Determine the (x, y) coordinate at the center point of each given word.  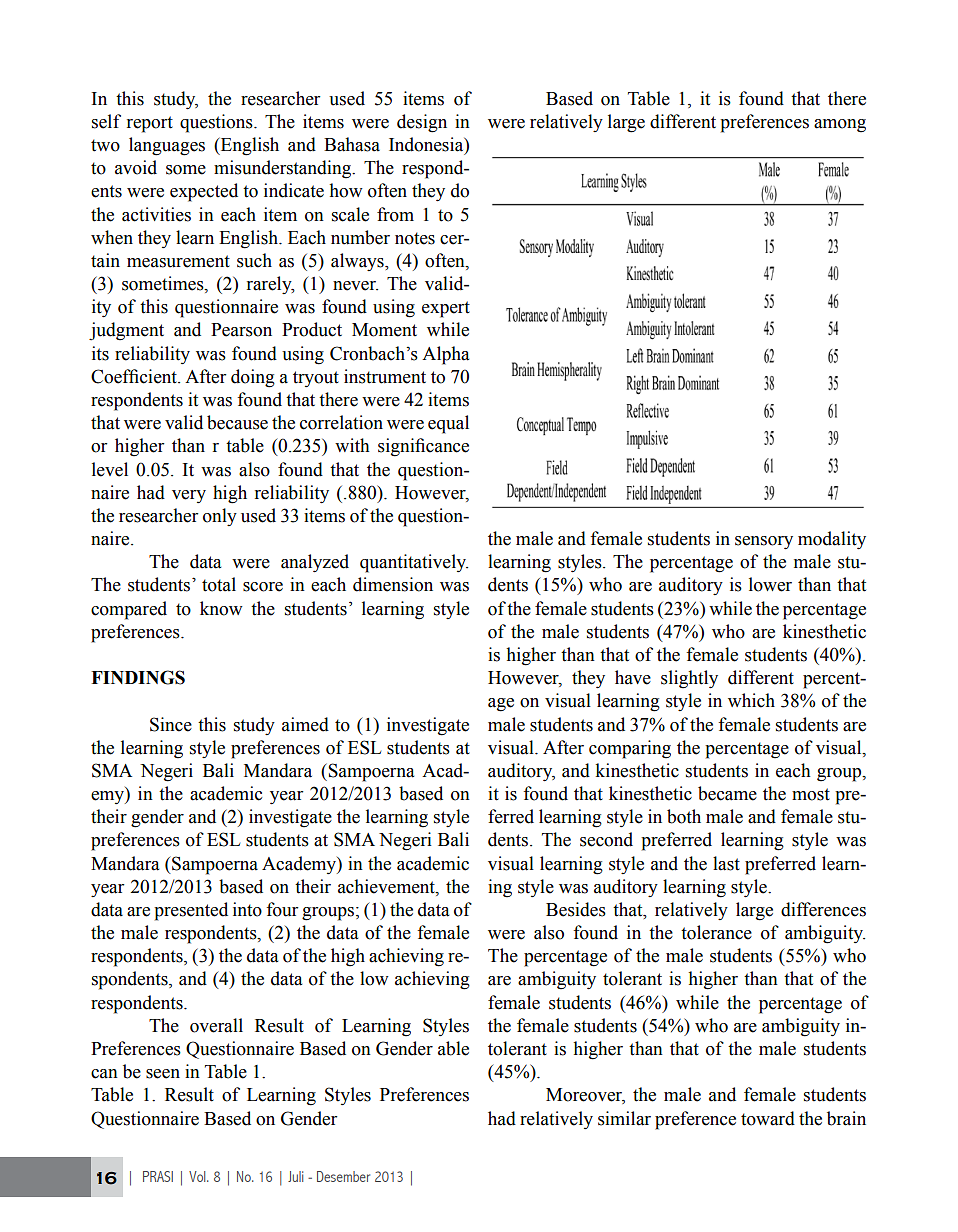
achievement (387, 886)
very (189, 496)
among (840, 126)
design (422, 123)
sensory (764, 542)
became (727, 793)
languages (167, 146)
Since (171, 724)
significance (423, 447)
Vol (198, 1176)
